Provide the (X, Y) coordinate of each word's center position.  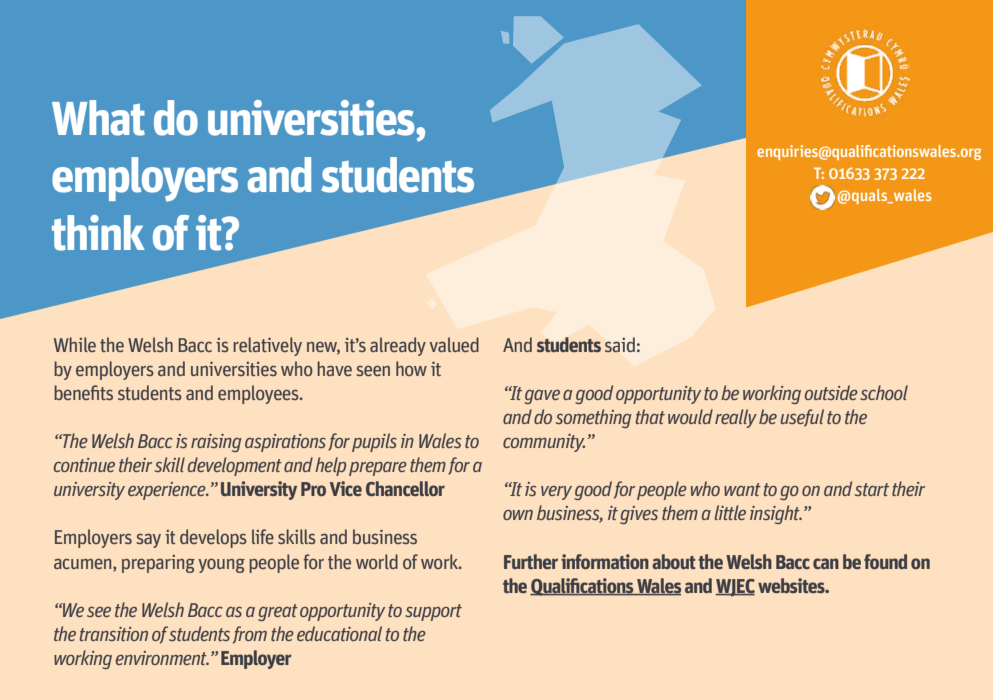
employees (259, 394)
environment (162, 658)
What (98, 118)
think (98, 233)
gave (542, 397)
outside (831, 392)
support (433, 612)
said (620, 345)
